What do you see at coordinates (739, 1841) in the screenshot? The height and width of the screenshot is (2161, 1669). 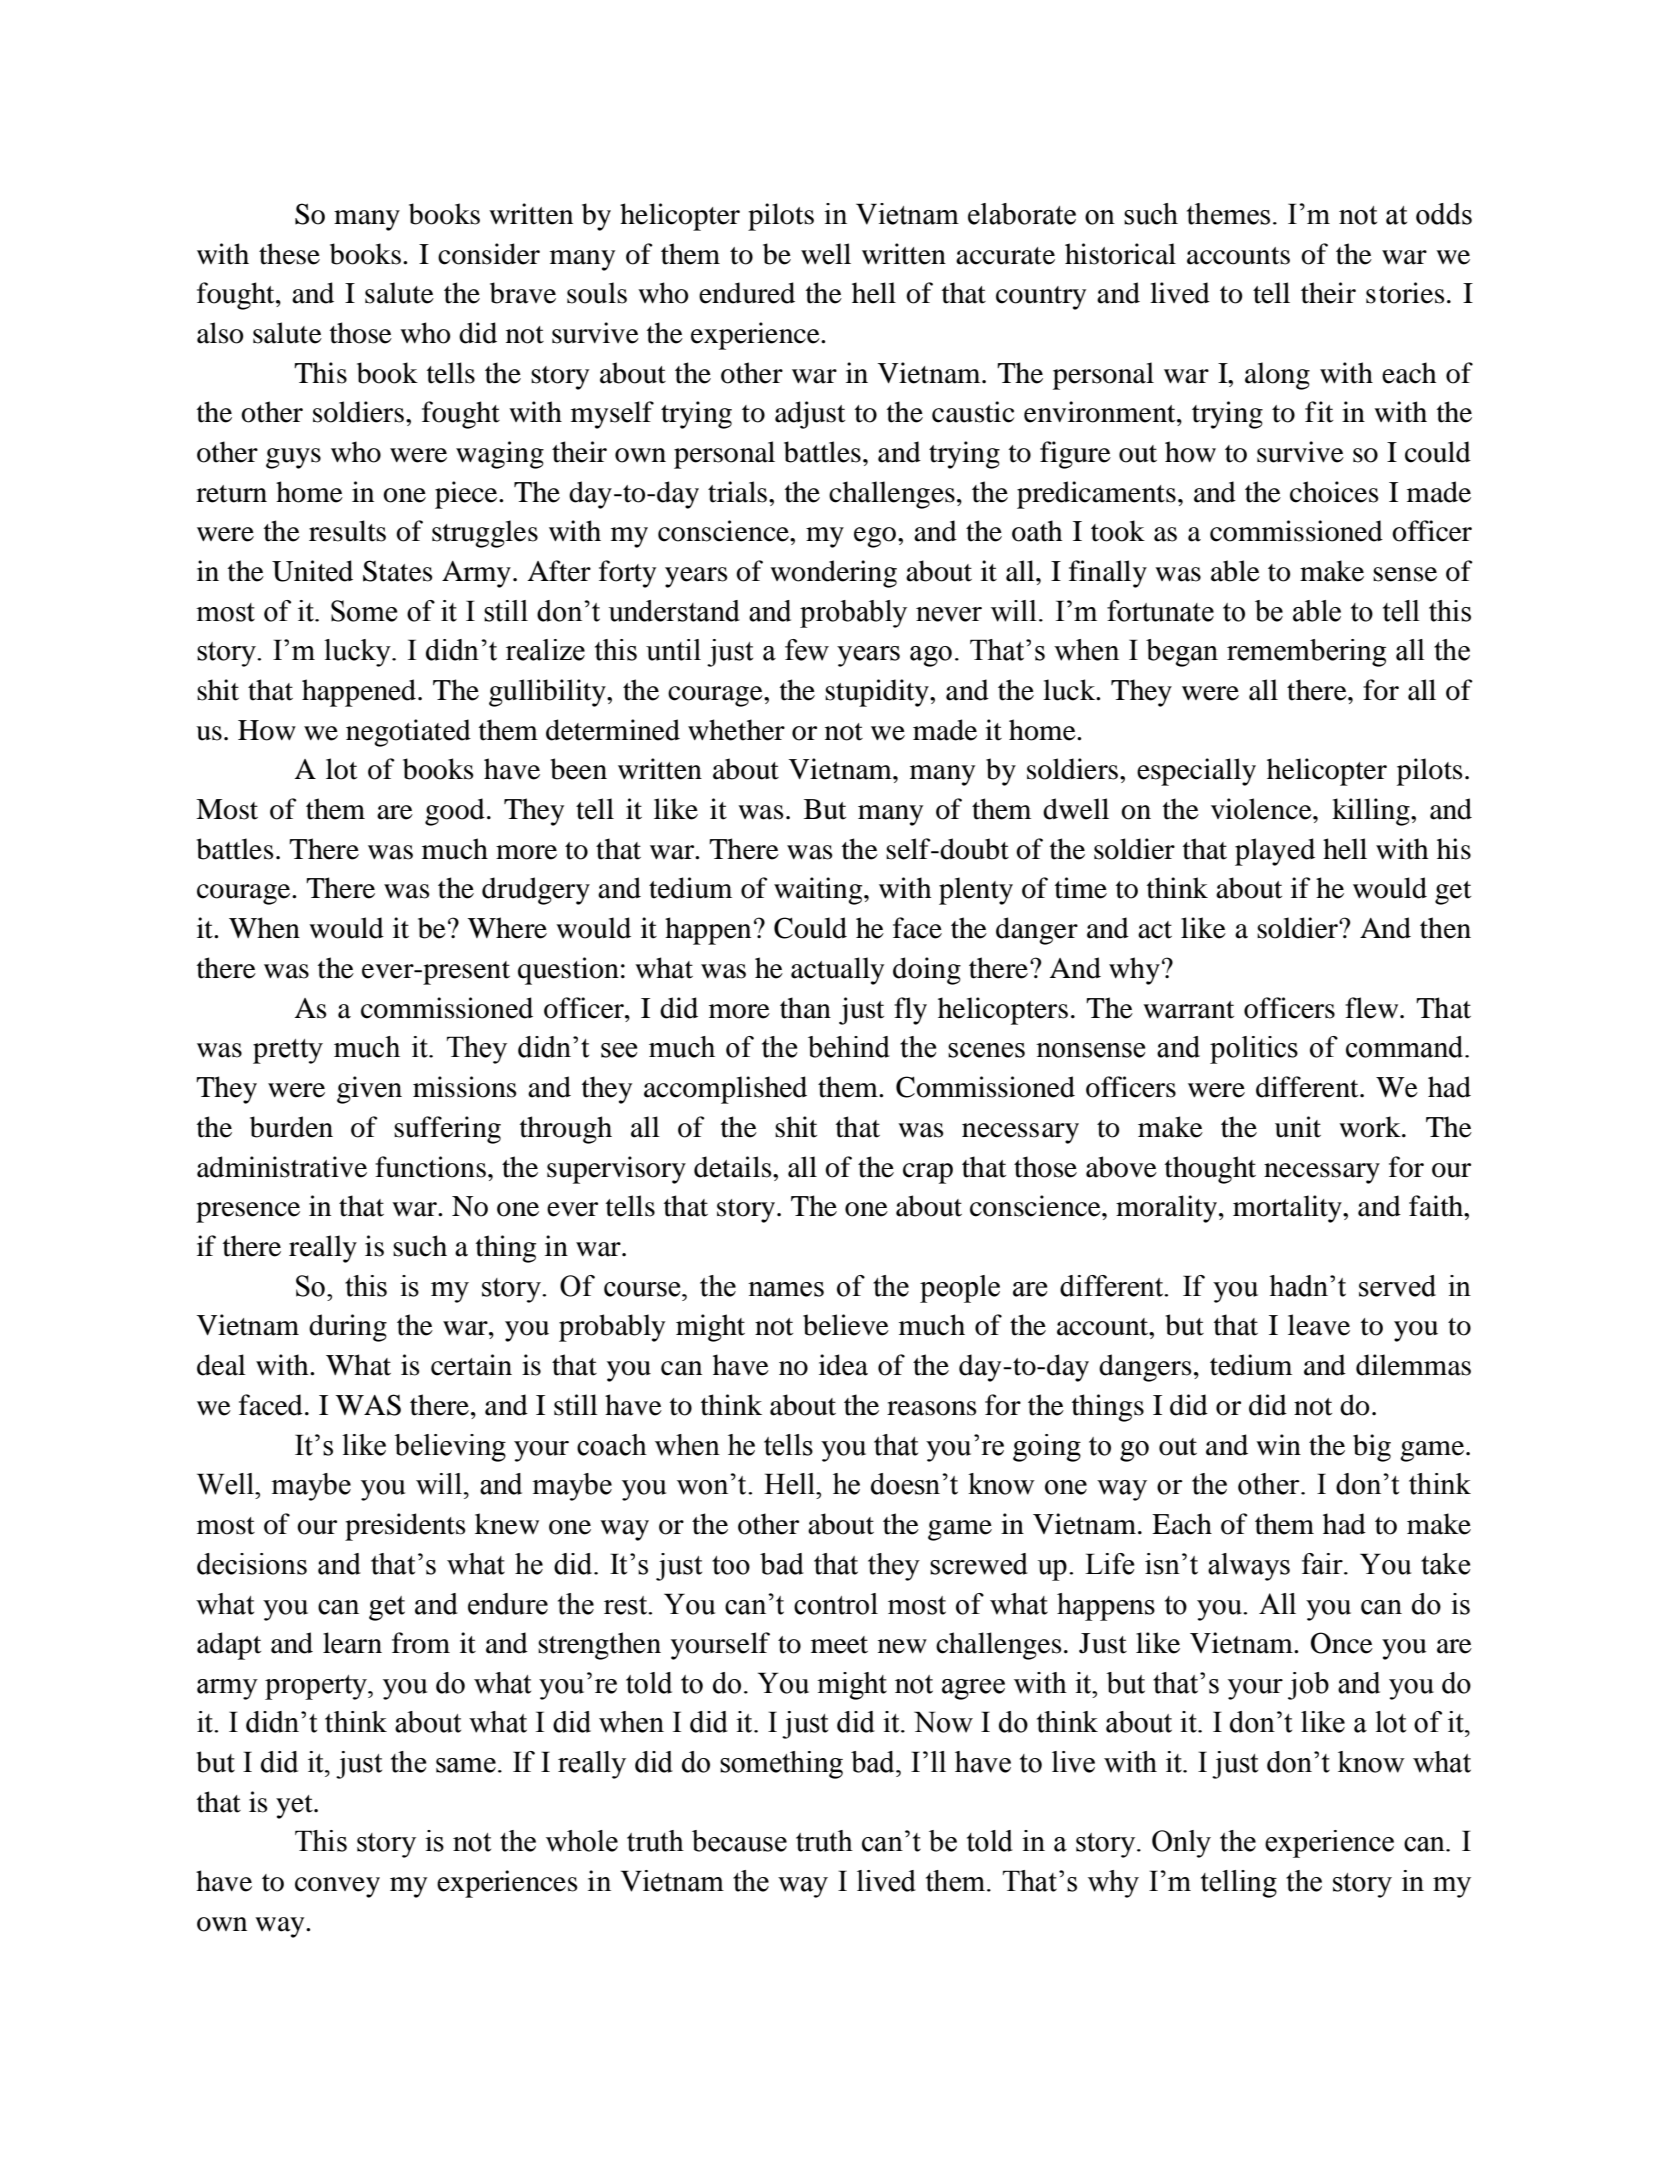 I see `because` at bounding box center [739, 1841].
